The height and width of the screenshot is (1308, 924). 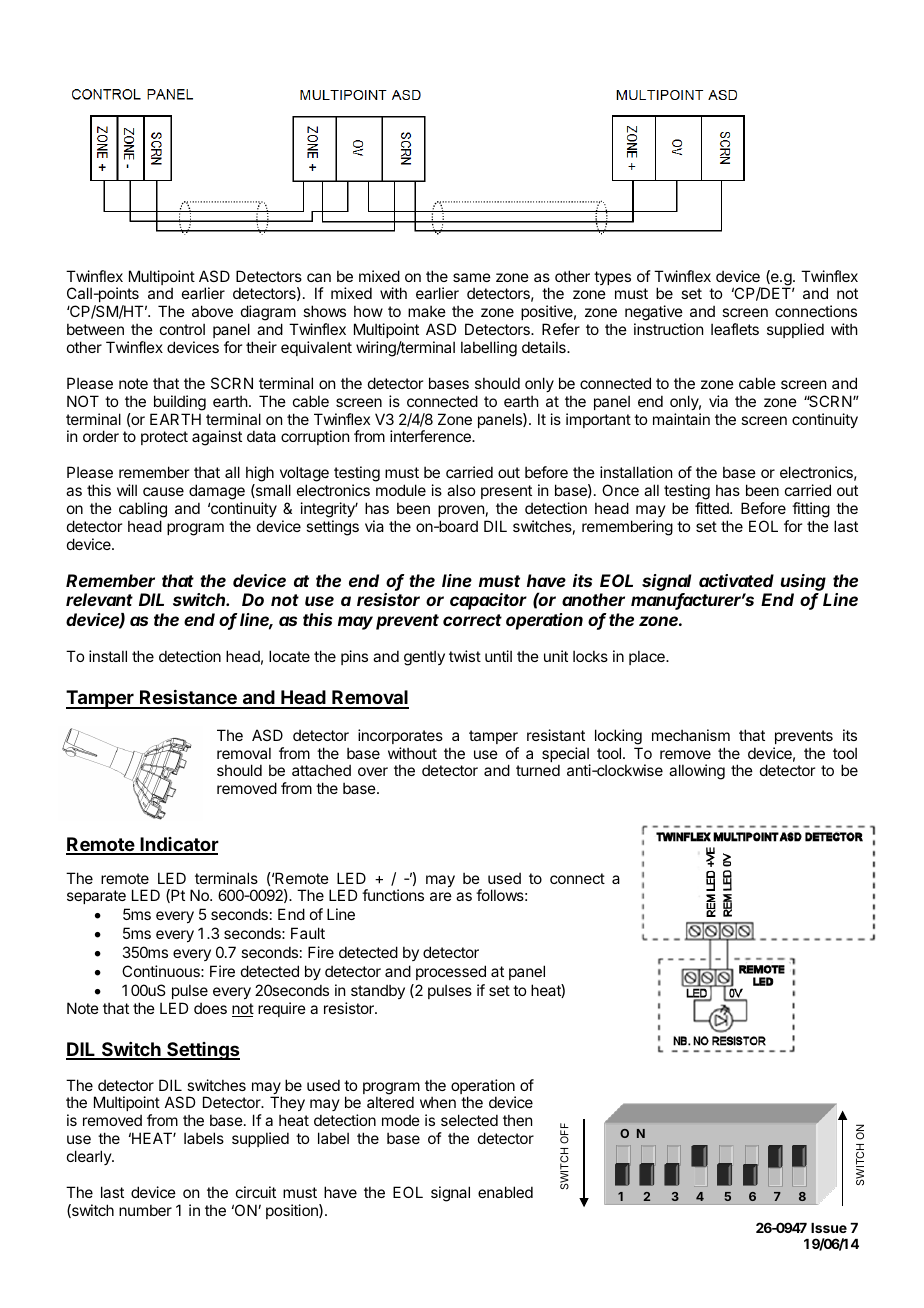 I want to click on enabled, so click(x=505, y=1192).
